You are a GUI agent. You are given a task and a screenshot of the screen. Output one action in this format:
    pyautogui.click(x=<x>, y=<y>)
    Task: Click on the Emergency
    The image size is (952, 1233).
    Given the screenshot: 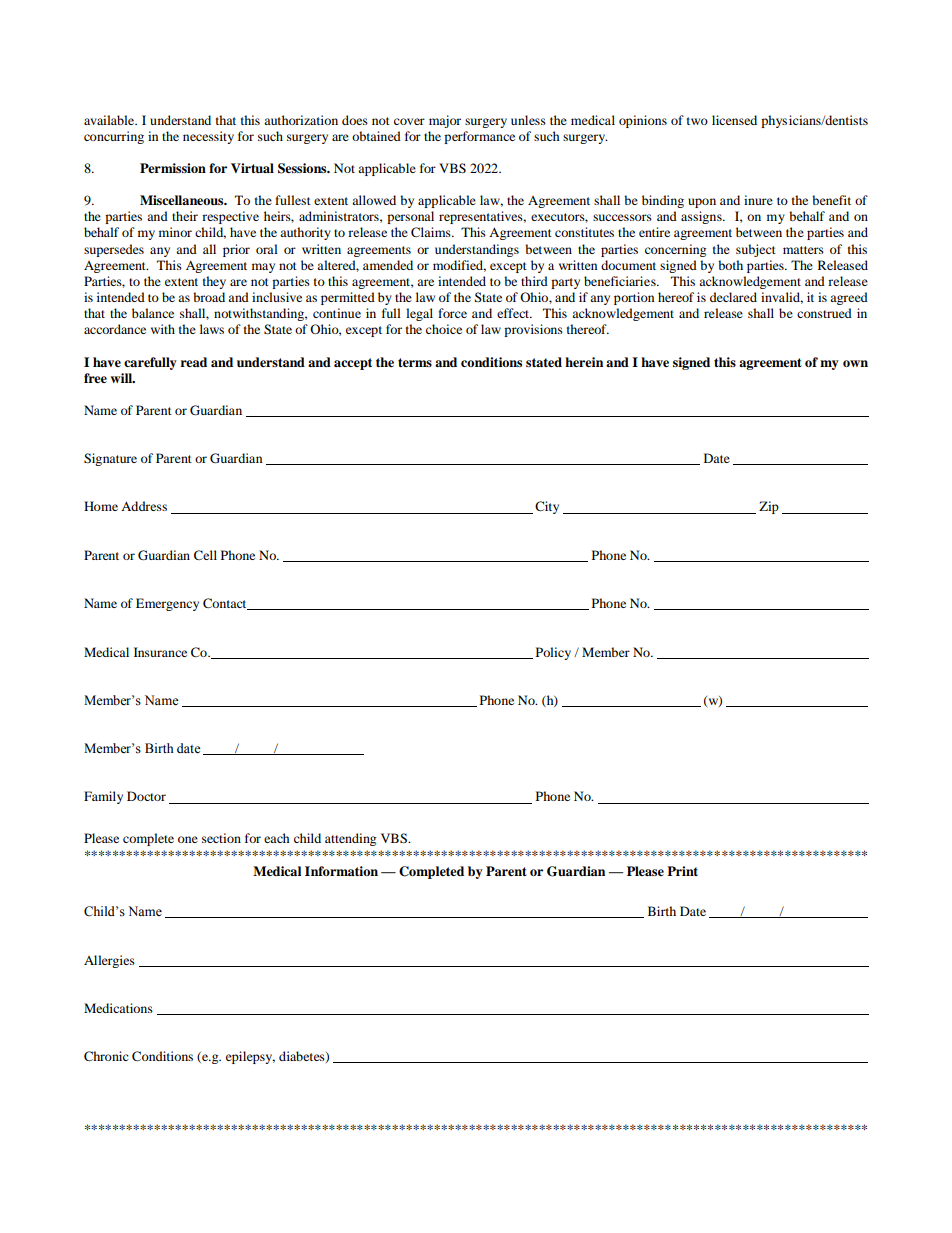 What is the action you would take?
    pyautogui.click(x=167, y=604)
